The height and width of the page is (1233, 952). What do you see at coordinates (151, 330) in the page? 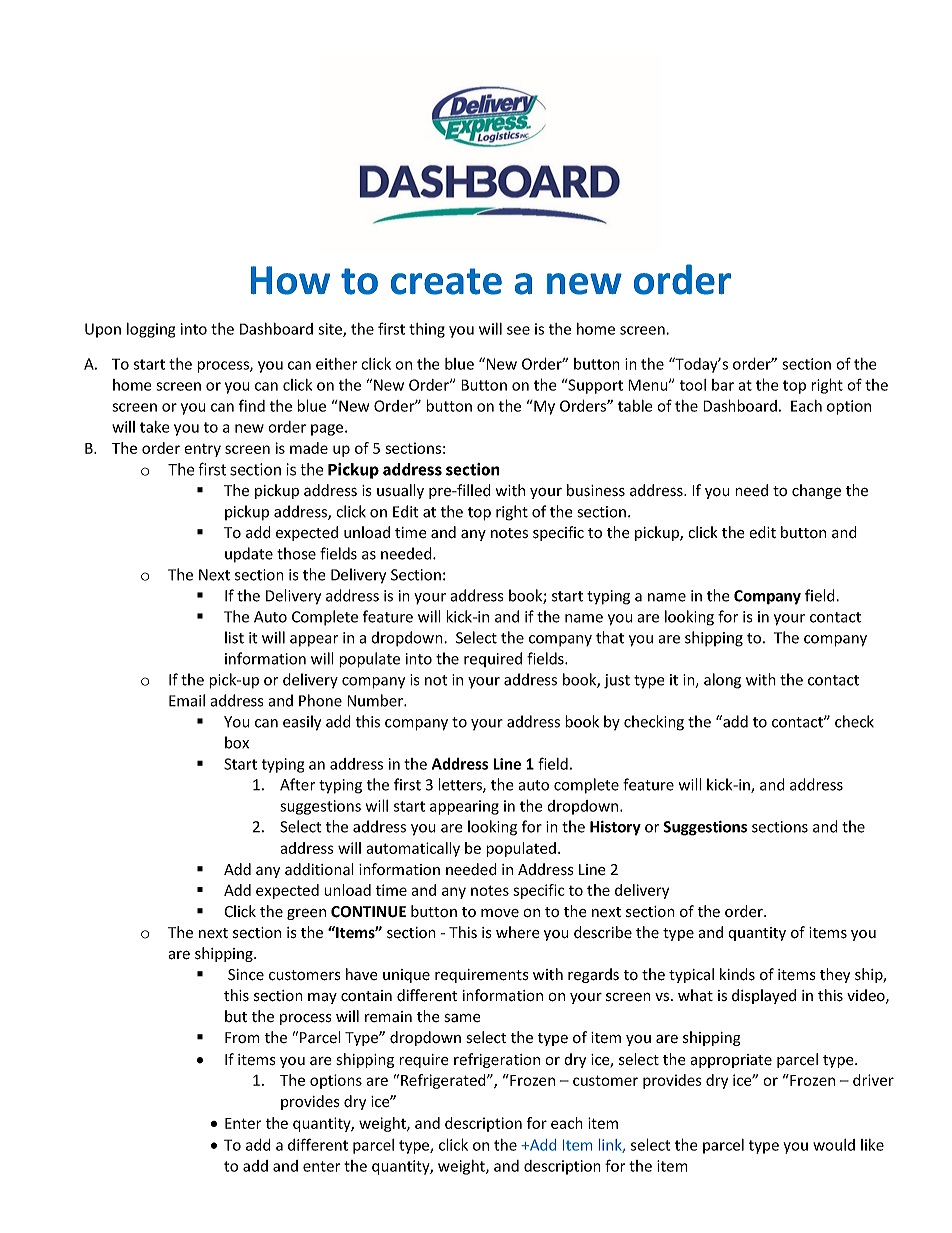
I see `logging` at bounding box center [151, 330].
